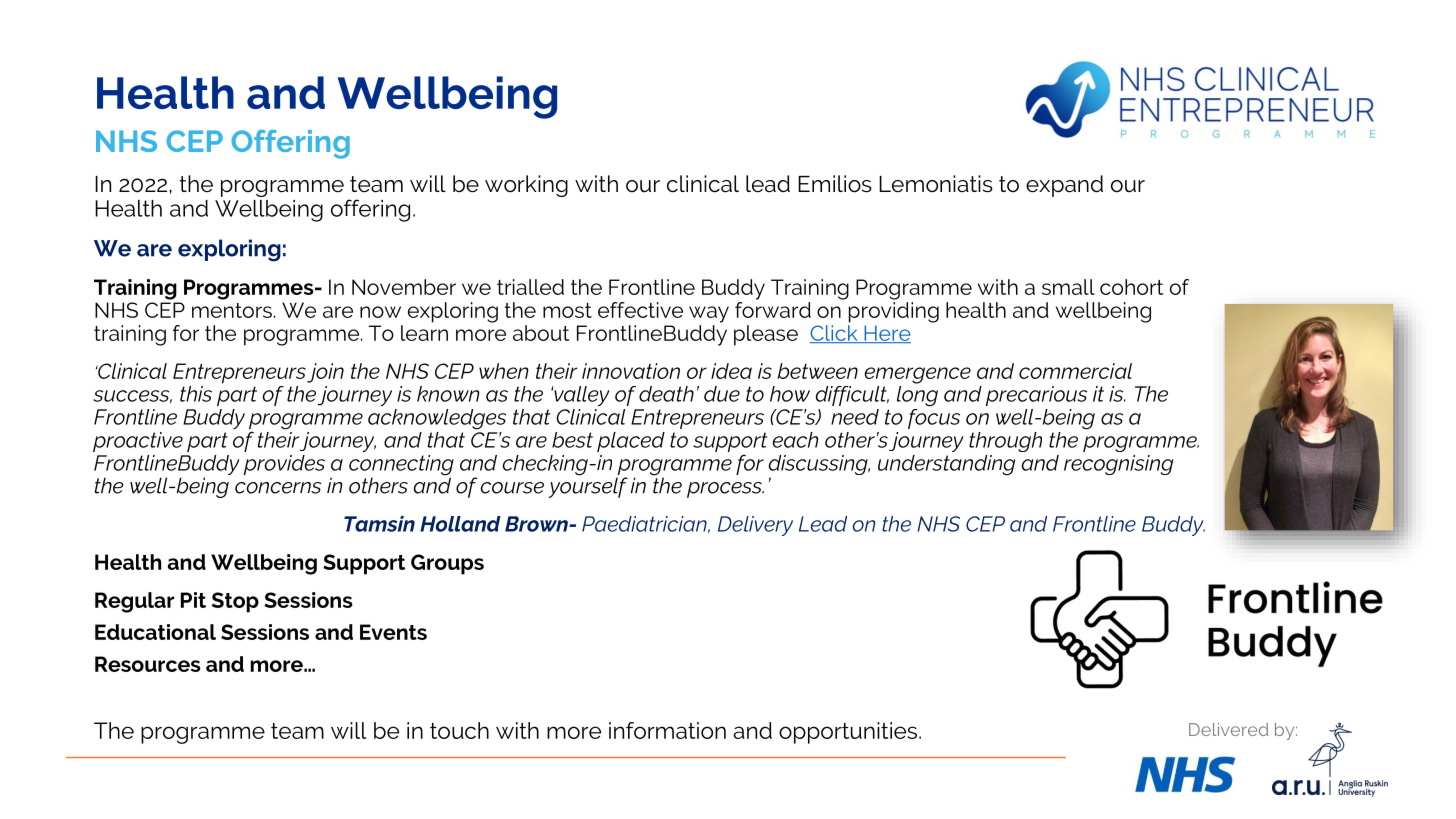  Describe the element at coordinates (284, 465) in the image. I see `provides` at that location.
